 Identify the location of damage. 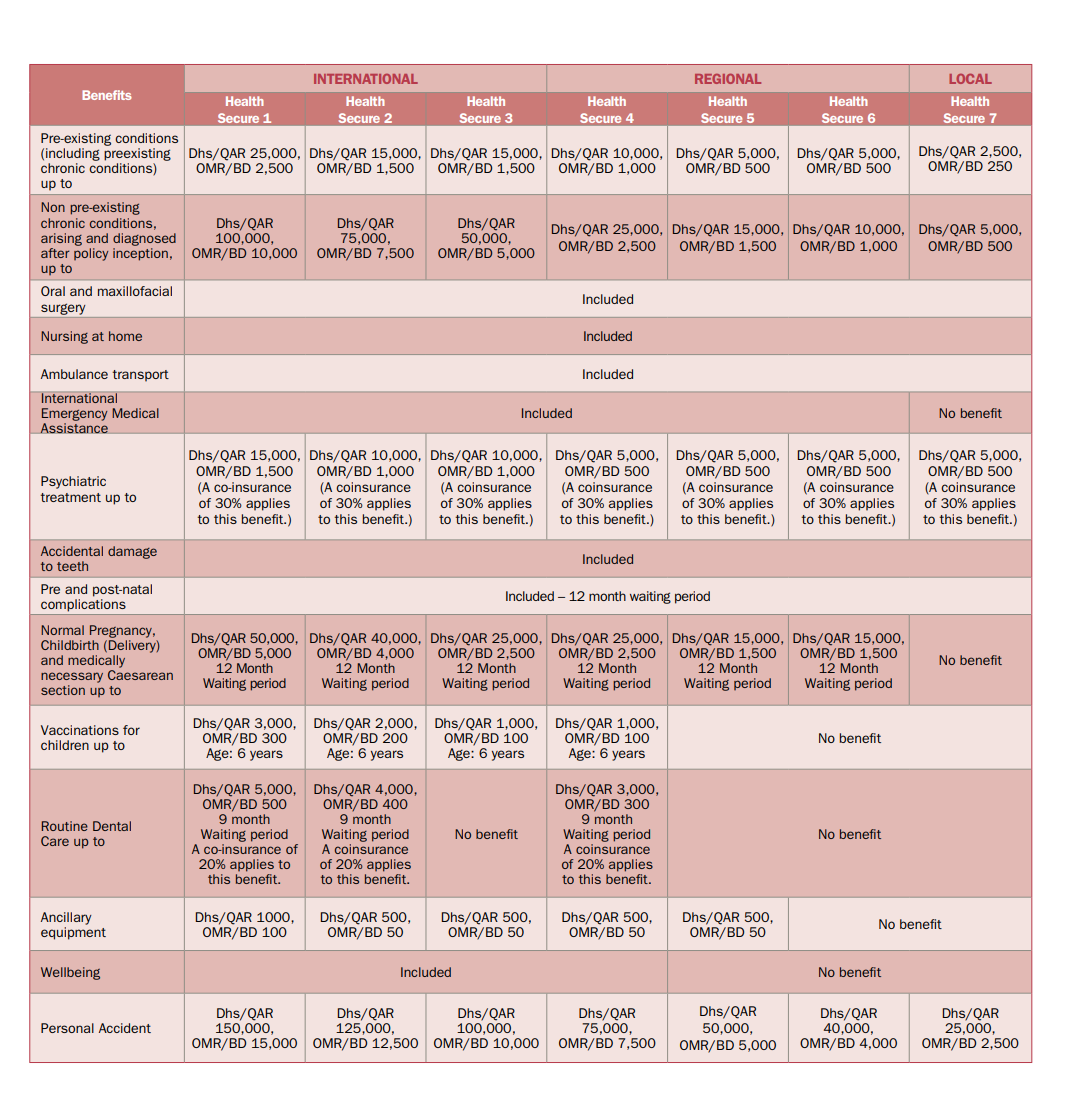
(132, 552).
